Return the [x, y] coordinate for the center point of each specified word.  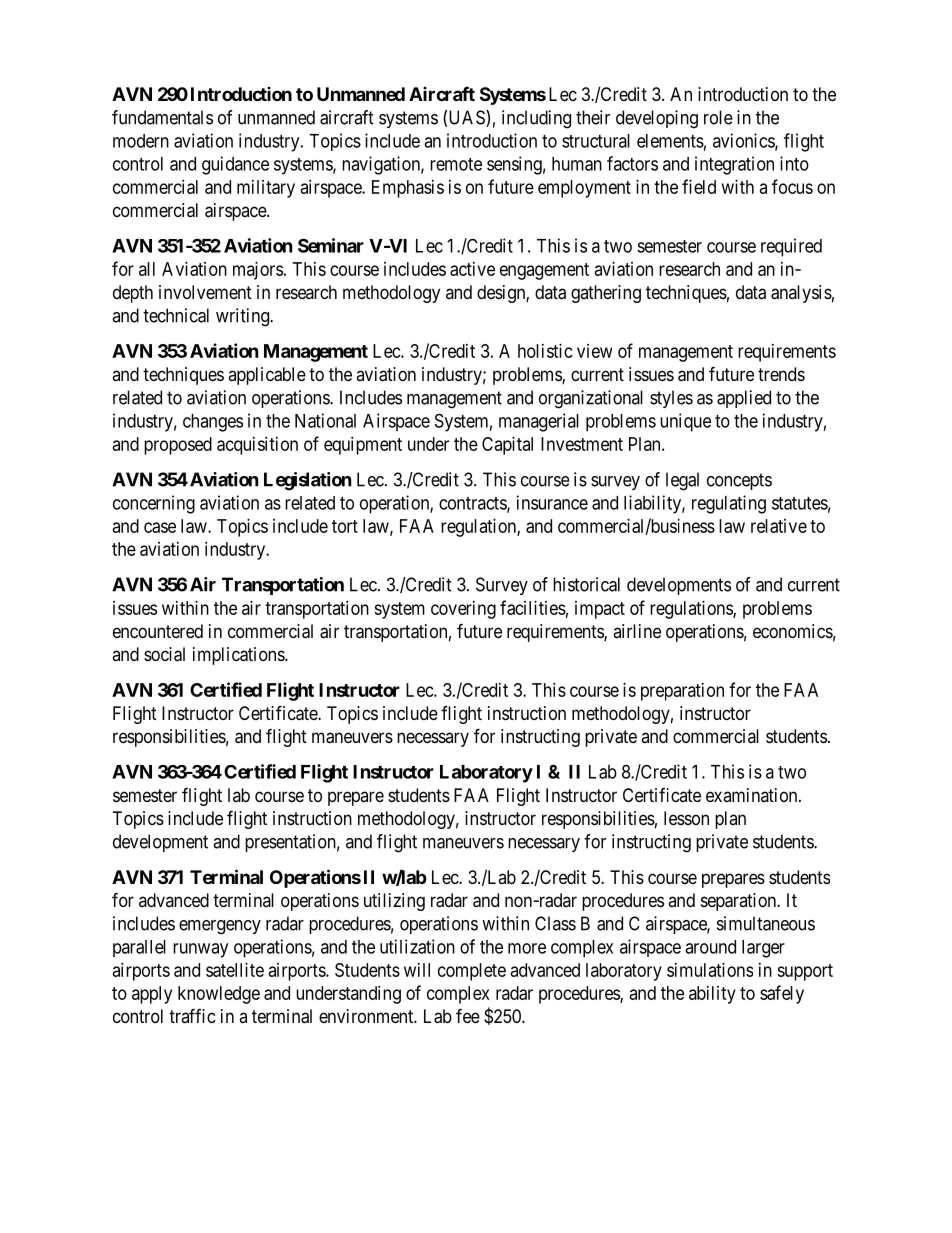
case [160, 527]
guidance [235, 165]
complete [472, 972]
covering [463, 610]
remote [456, 164]
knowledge [219, 995]
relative [779, 526]
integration [734, 165]
